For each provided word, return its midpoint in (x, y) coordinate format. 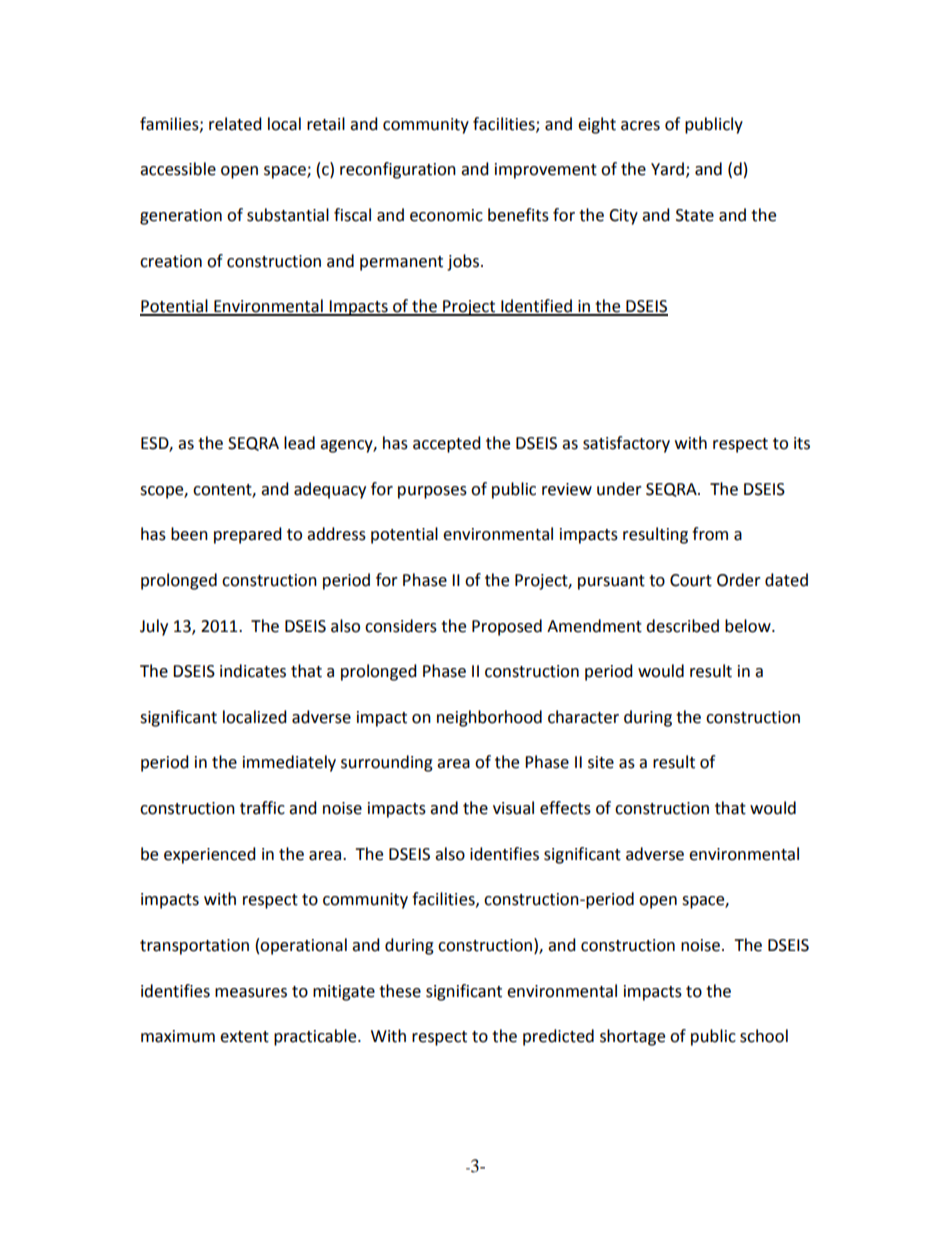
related (235, 124)
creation (171, 261)
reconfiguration (398, 170)
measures (251, 993)
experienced (210, 855)
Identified (536, 307)
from (710, 534)
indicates (253, 671)
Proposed (507, 627)
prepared (248, 535)
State (695, 215)
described (682, 626)
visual (513, 808)
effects (565, 808)
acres (640, 126)
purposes (432, 492)
